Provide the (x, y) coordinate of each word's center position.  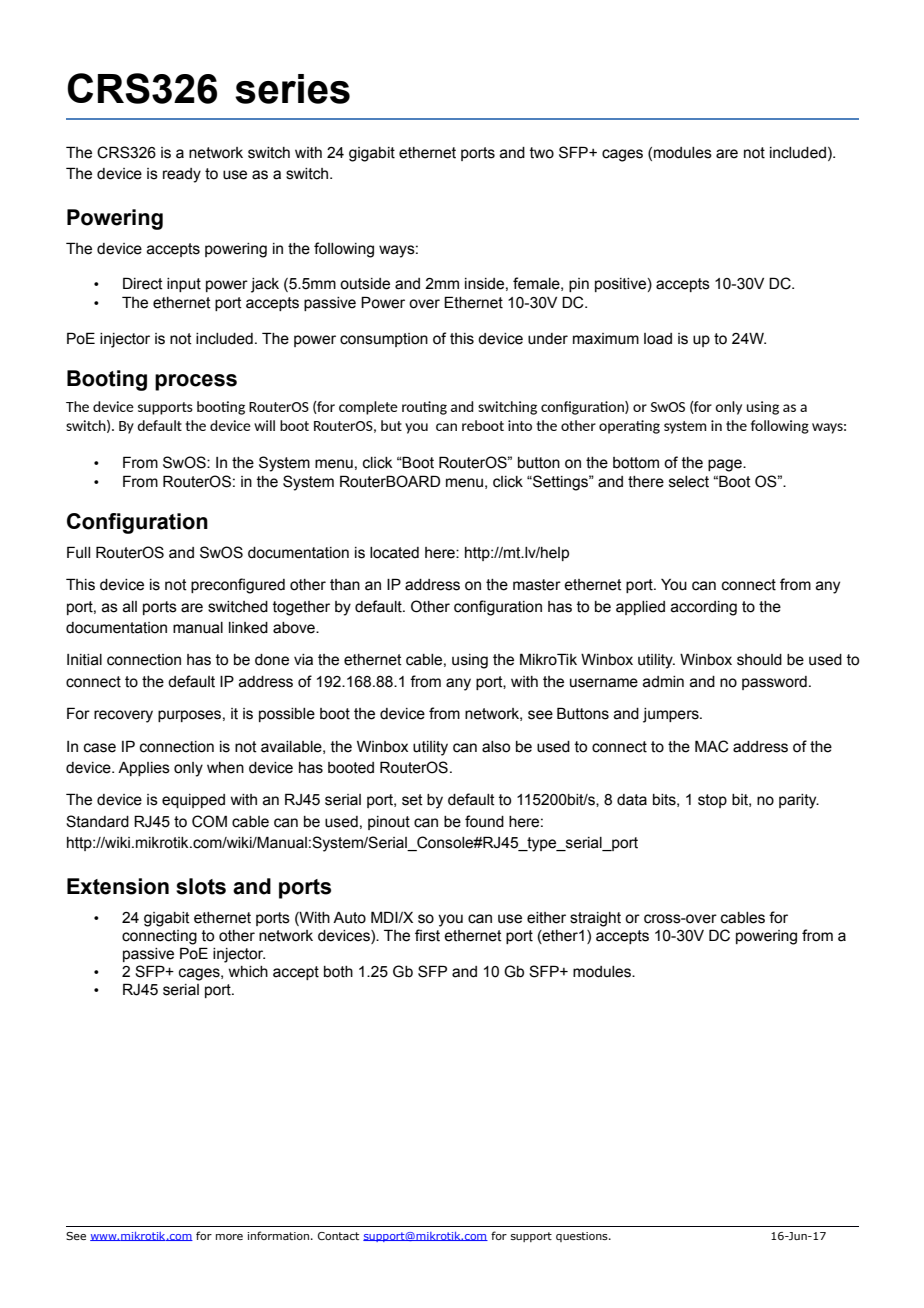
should (759, 660)
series (292, 89)
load (658, 339)
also (496, 747)
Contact (338, 1236)
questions (583, 1237)
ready (182, 175)
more (229, 1237)
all (130, 607)
